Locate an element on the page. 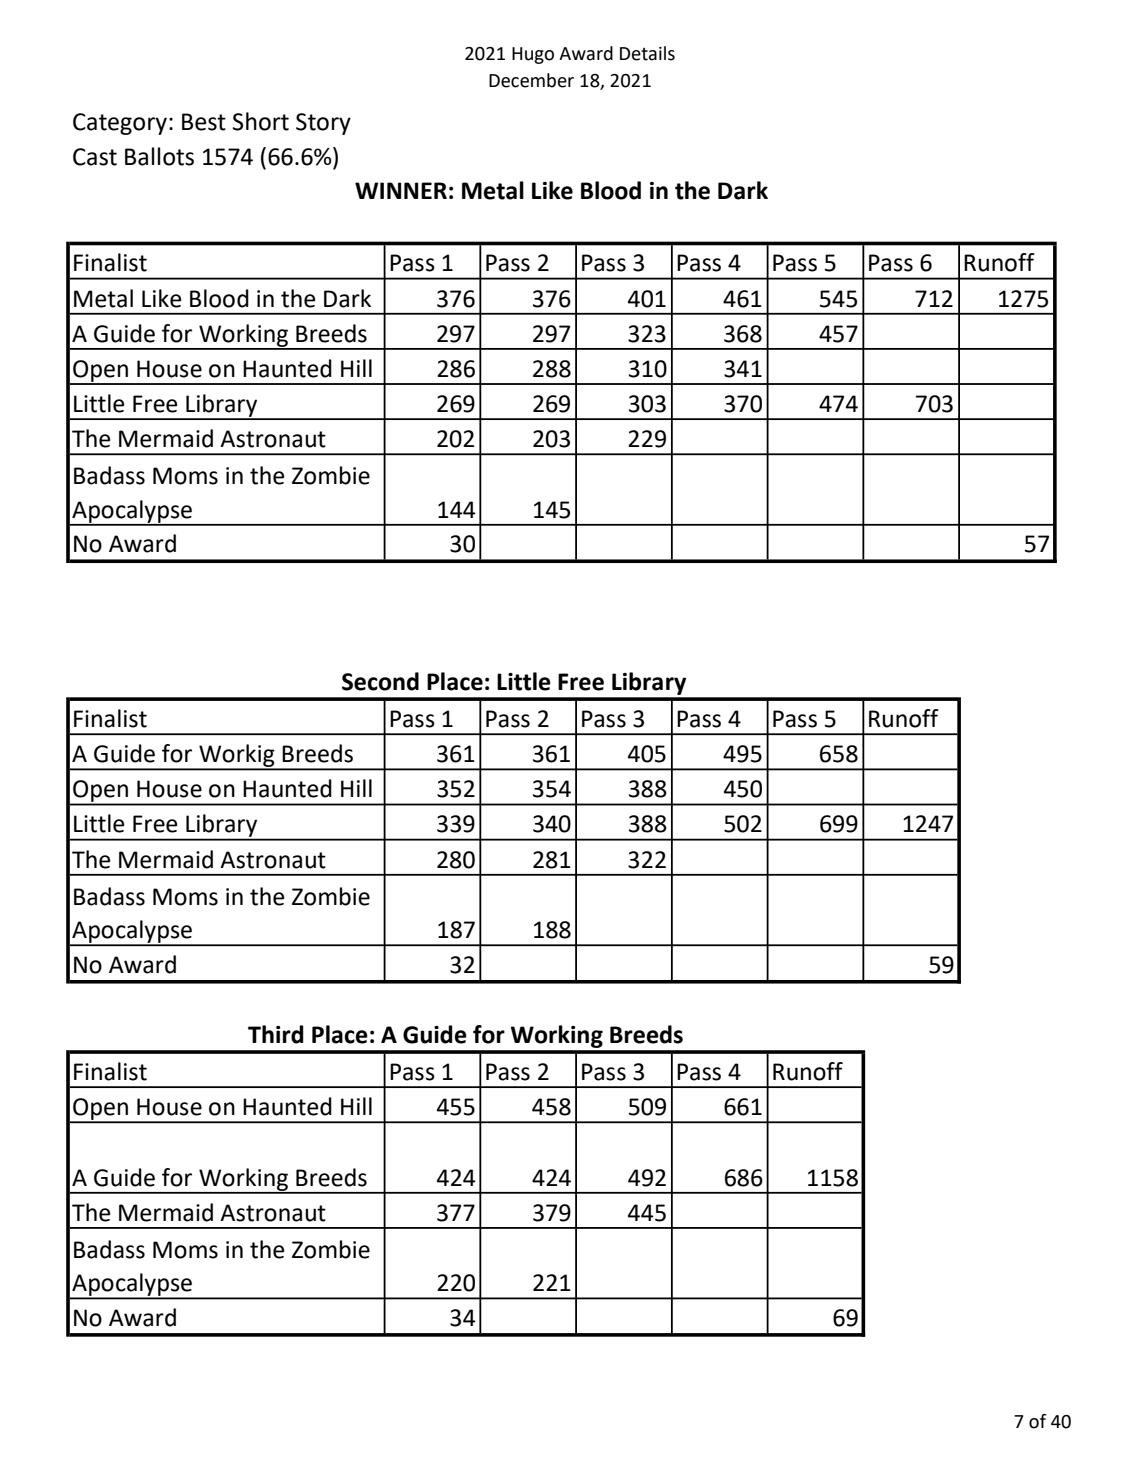  Story is located at coordinates (323, 124).
